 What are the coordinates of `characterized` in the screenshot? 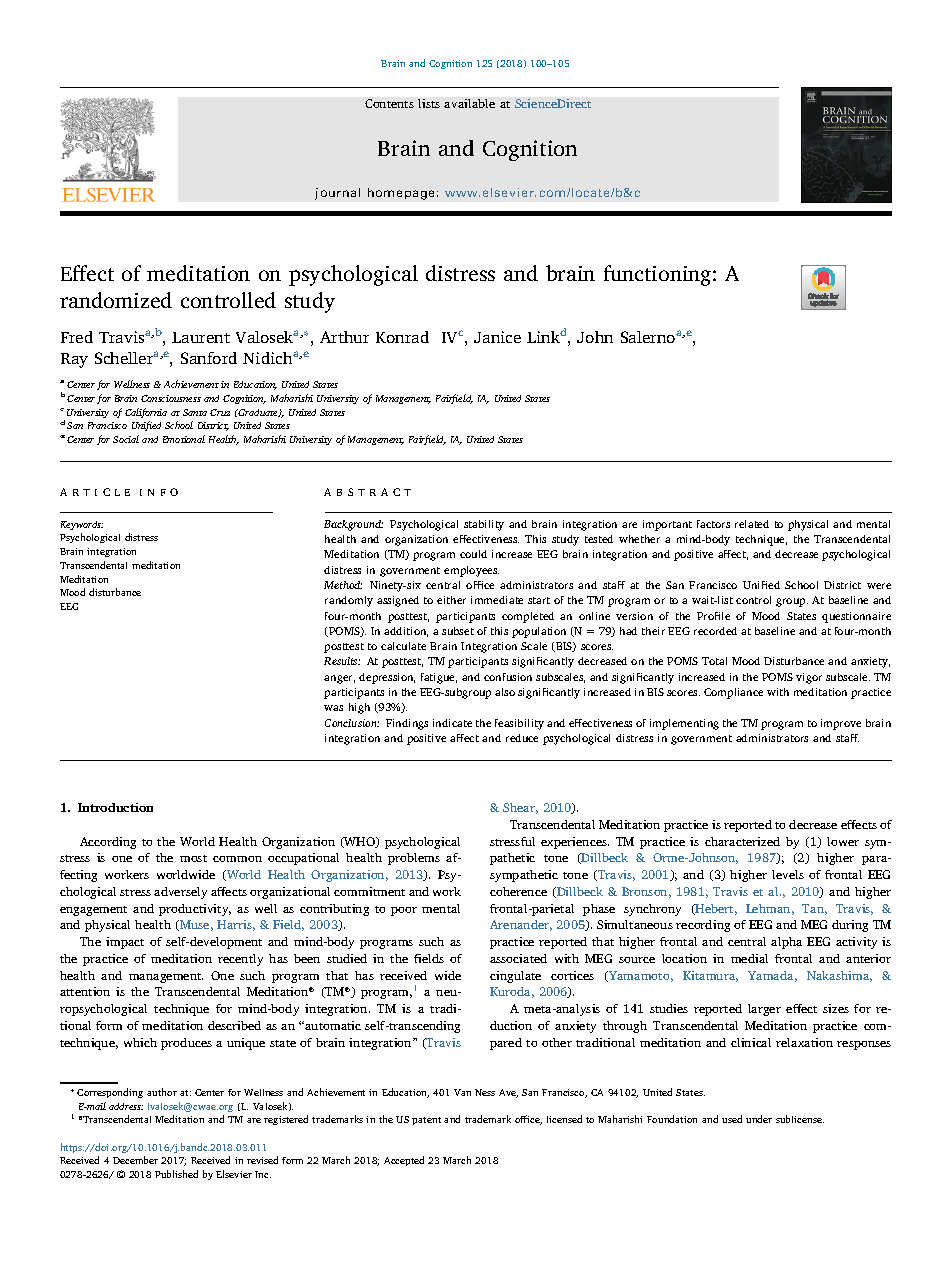 It's located at (742, 841).
